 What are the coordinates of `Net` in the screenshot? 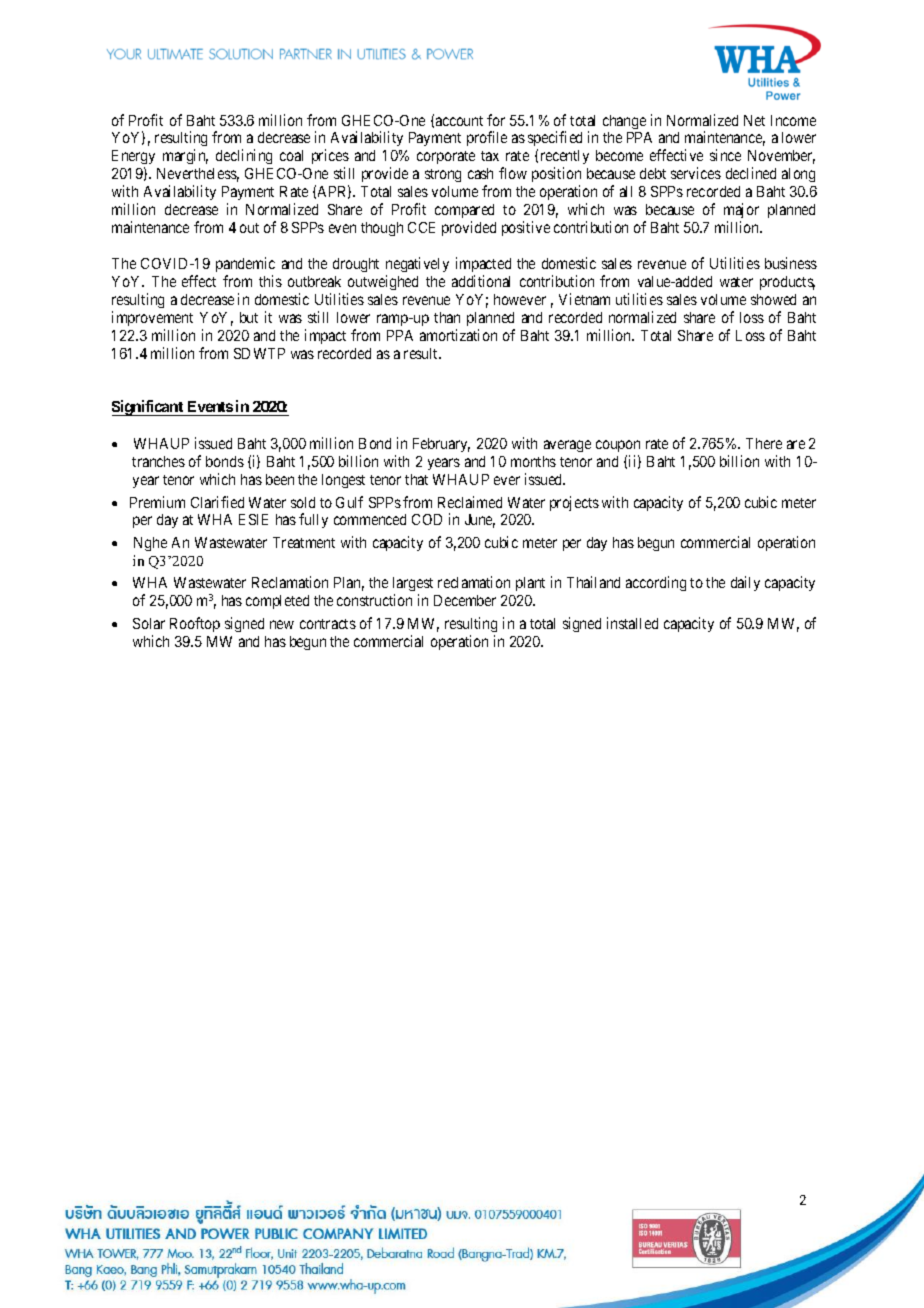 It's located at (754, 120).
